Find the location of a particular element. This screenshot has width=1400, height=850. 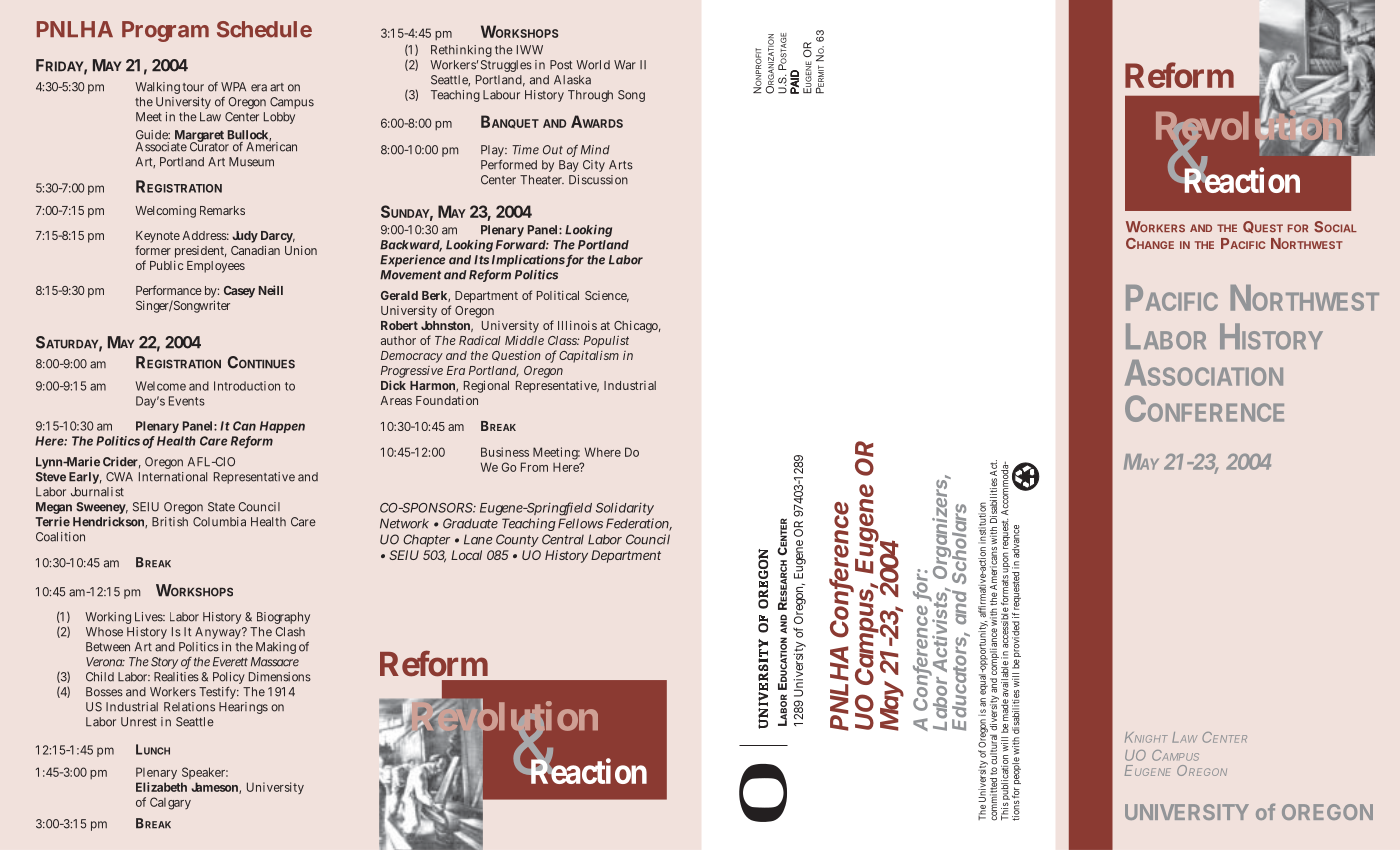

Clash is located at coordinates (290, 632).
